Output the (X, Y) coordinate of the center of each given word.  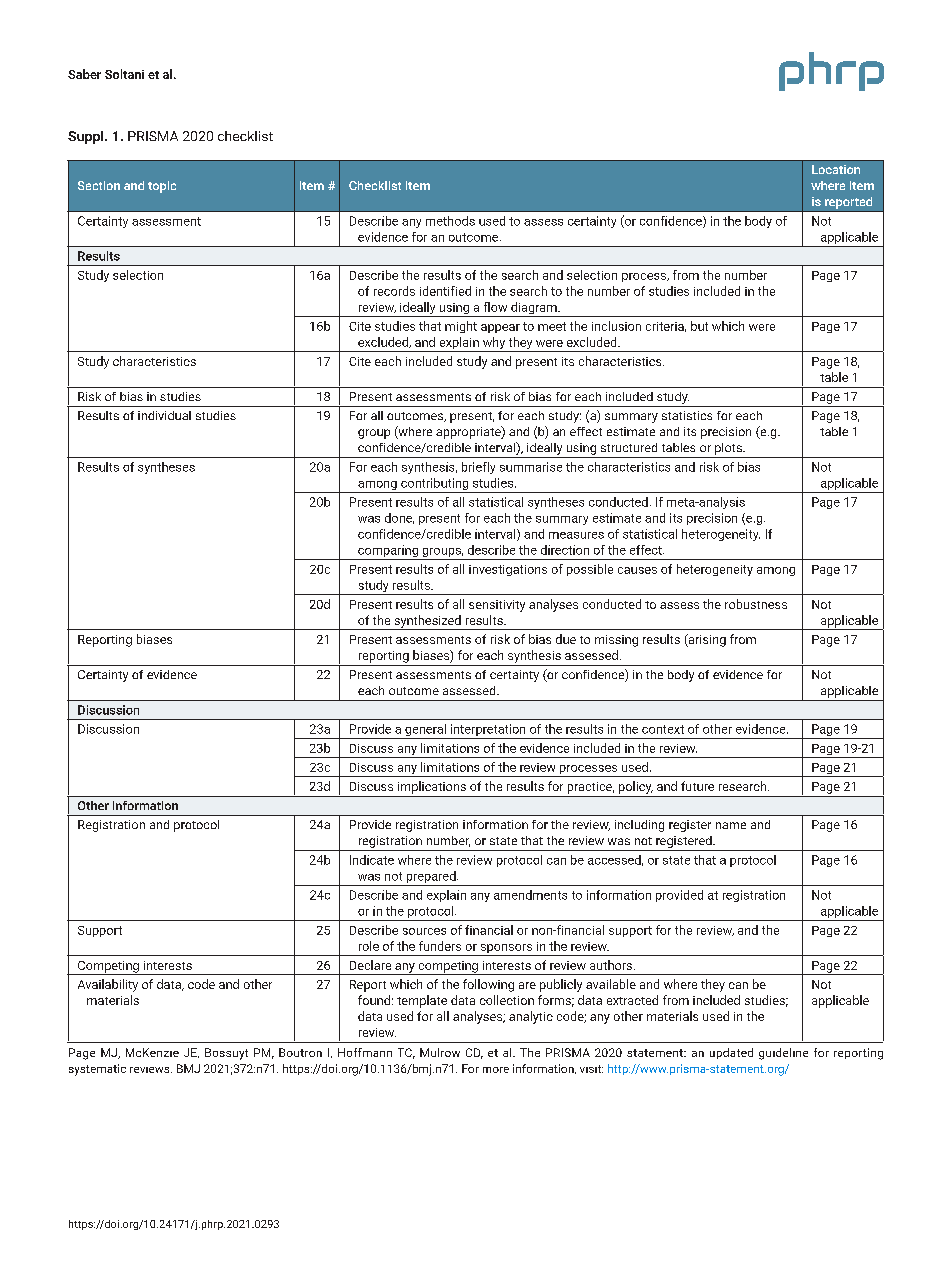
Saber (84, 74)
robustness (756, 604)
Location (836, 169)
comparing (388, 552)
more (496, 1070)
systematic (97, 1070)
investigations (508, 570)
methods (450, 221)
